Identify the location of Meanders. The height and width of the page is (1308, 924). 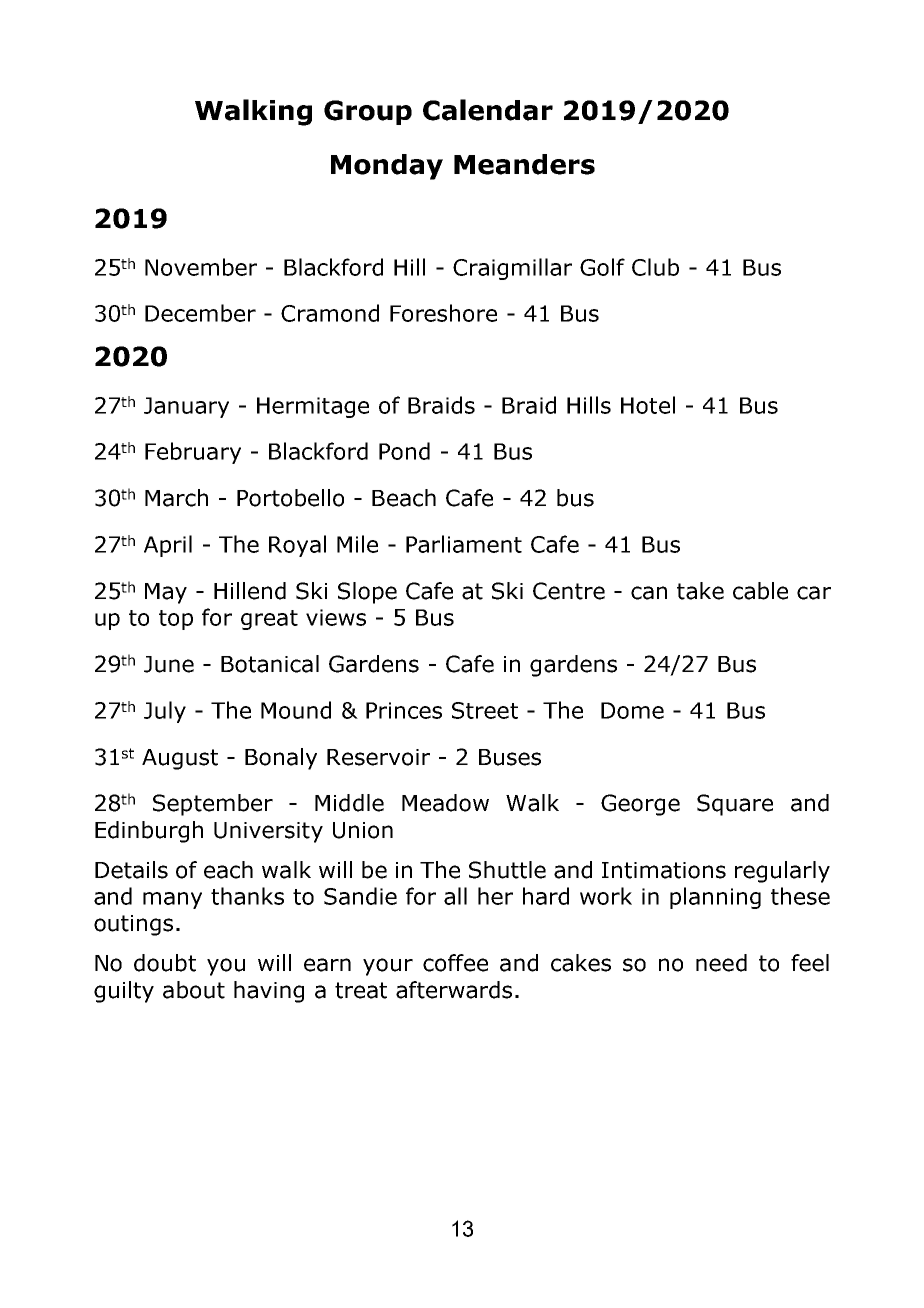
(524, 164).
